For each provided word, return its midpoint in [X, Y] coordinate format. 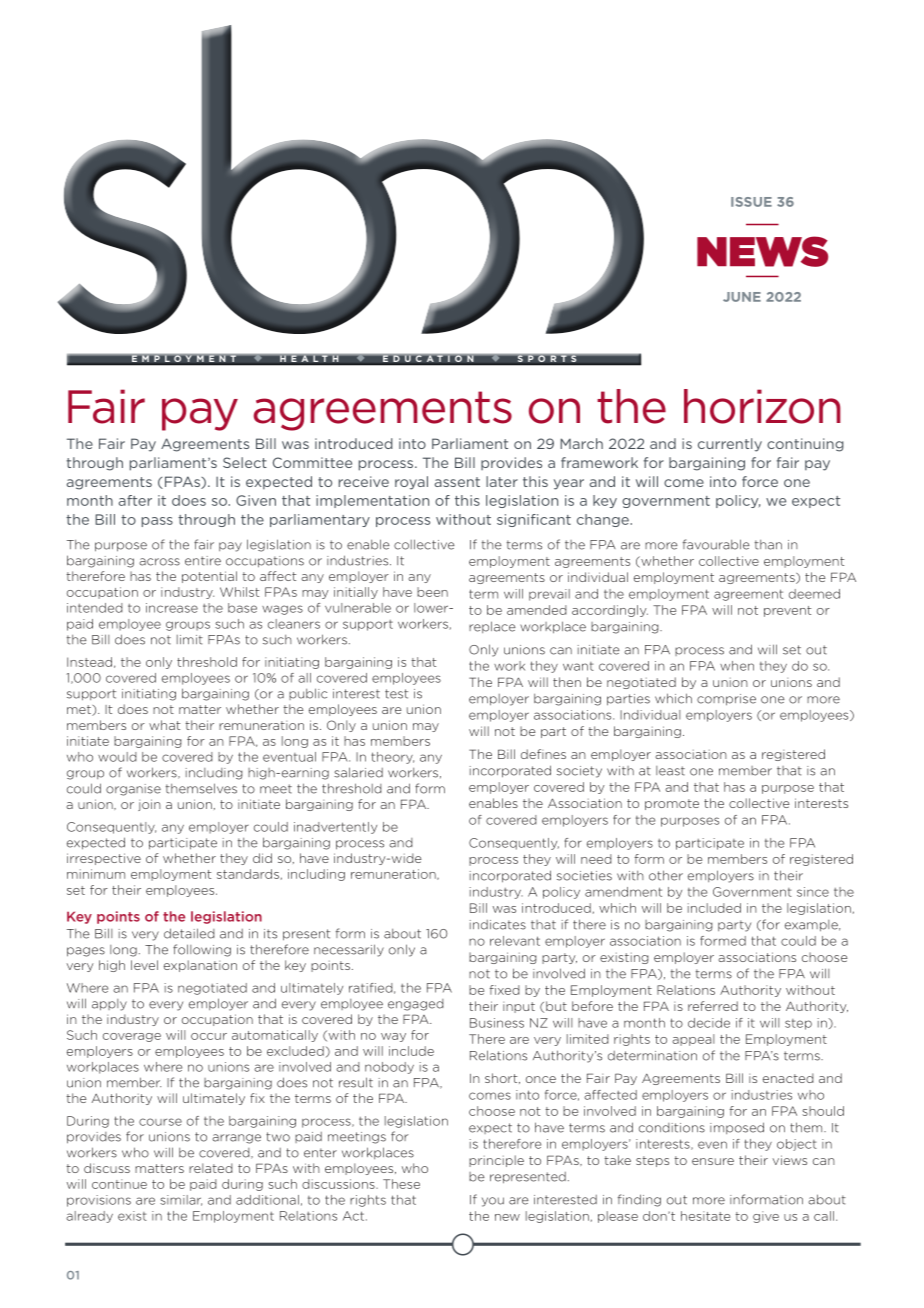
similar [181, 1200]
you [493, 1202]
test [396, 694]
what [164, 725]
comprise [726, 700]
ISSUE [751, 202]
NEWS [762, 251]
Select [245, 462]
